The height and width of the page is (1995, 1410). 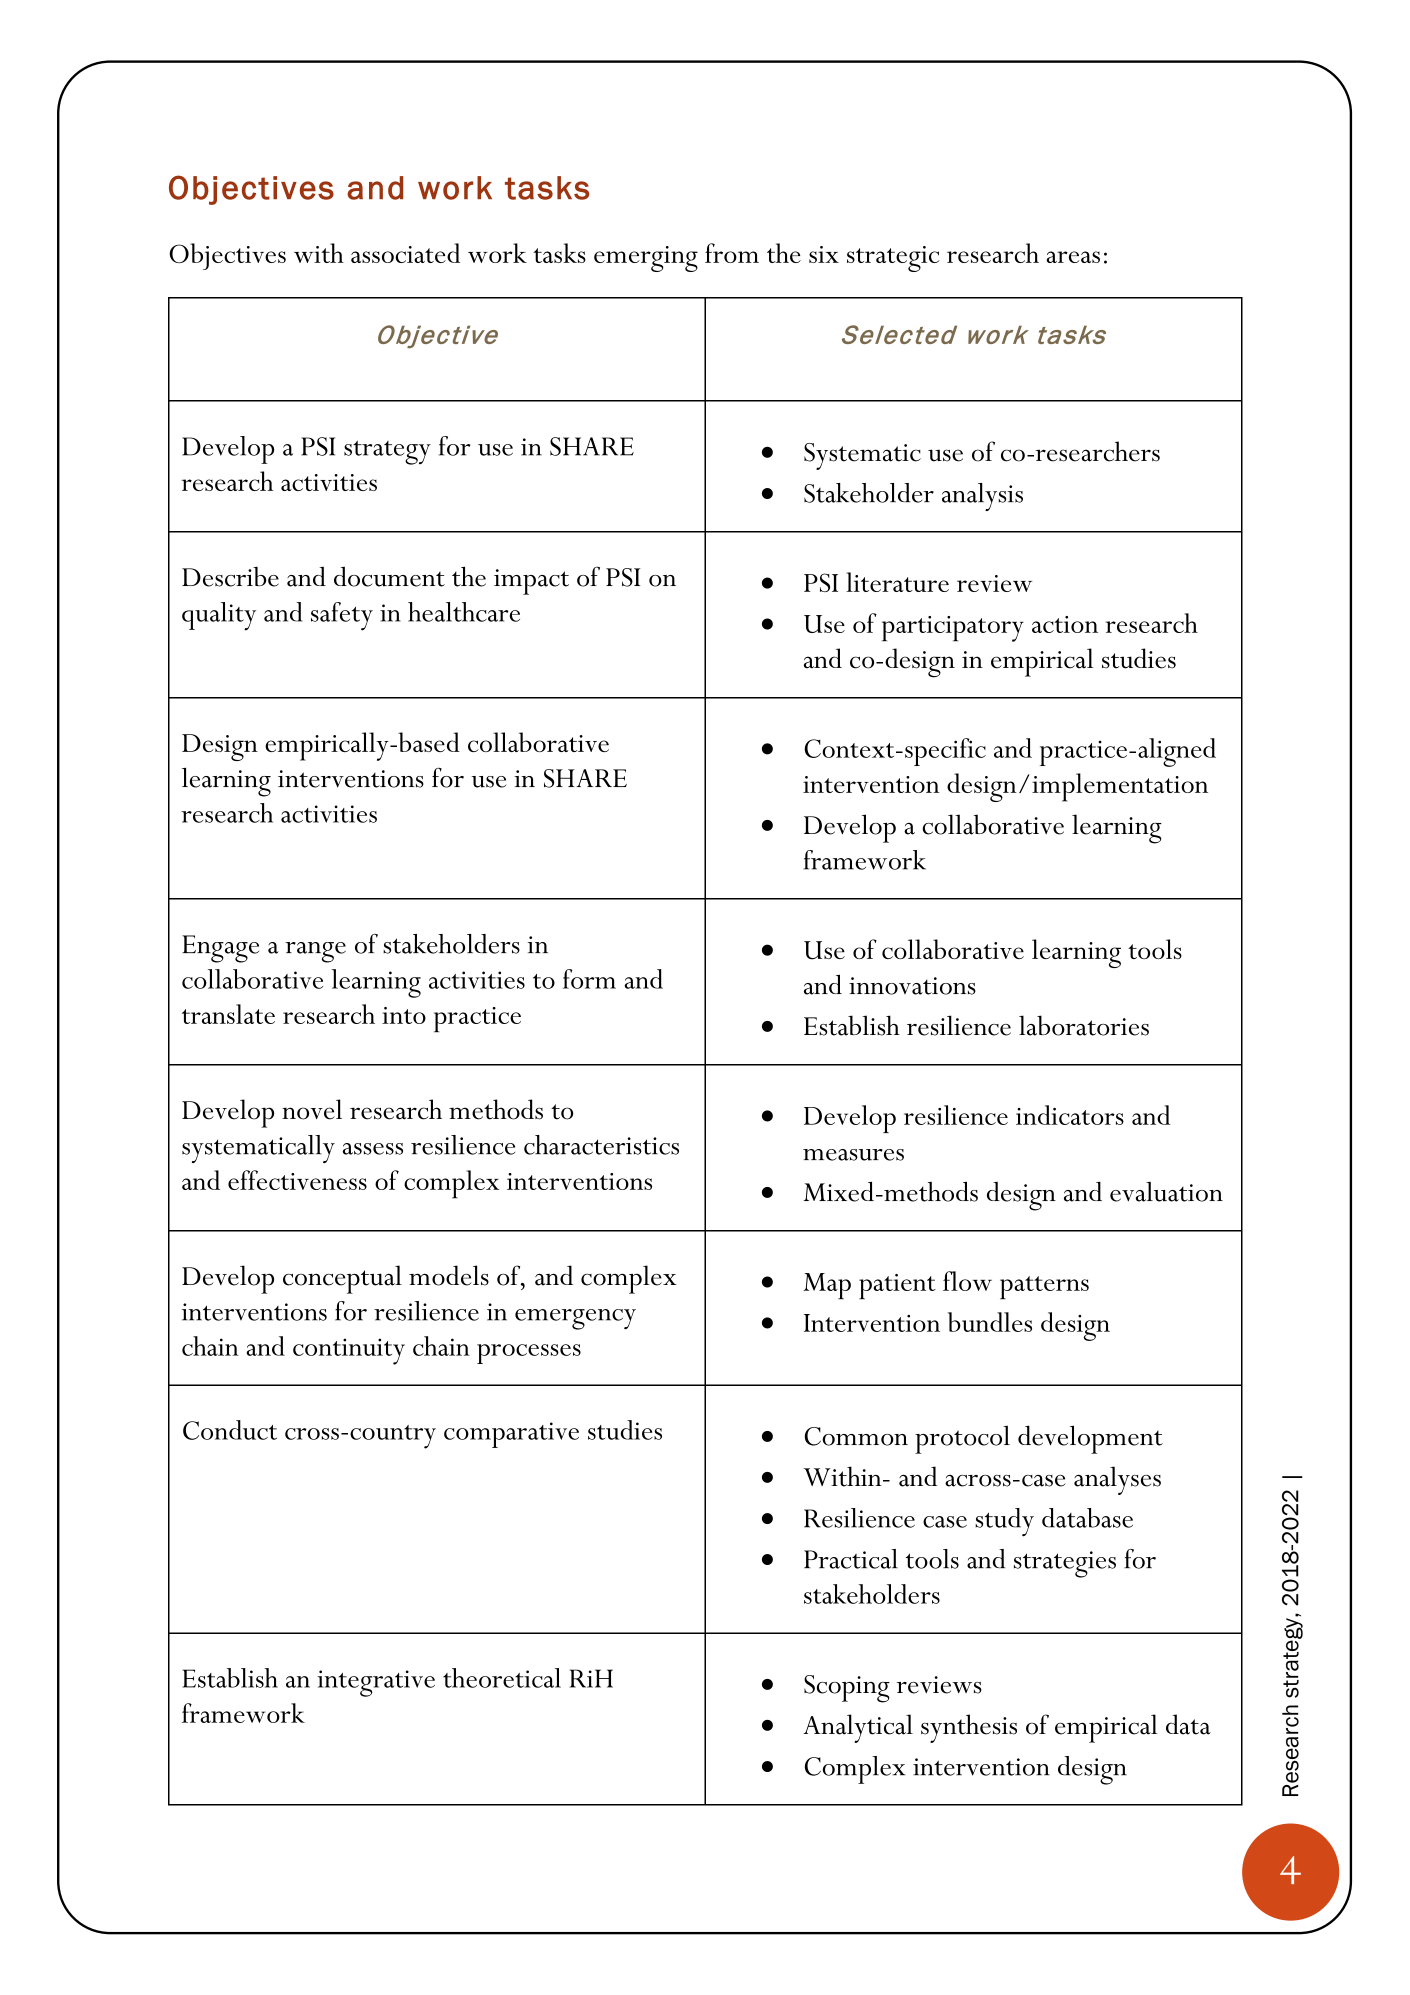 What do you see at coordinates (342, 616) in the page?
I see `safety` at bounding box center [342, 616].
